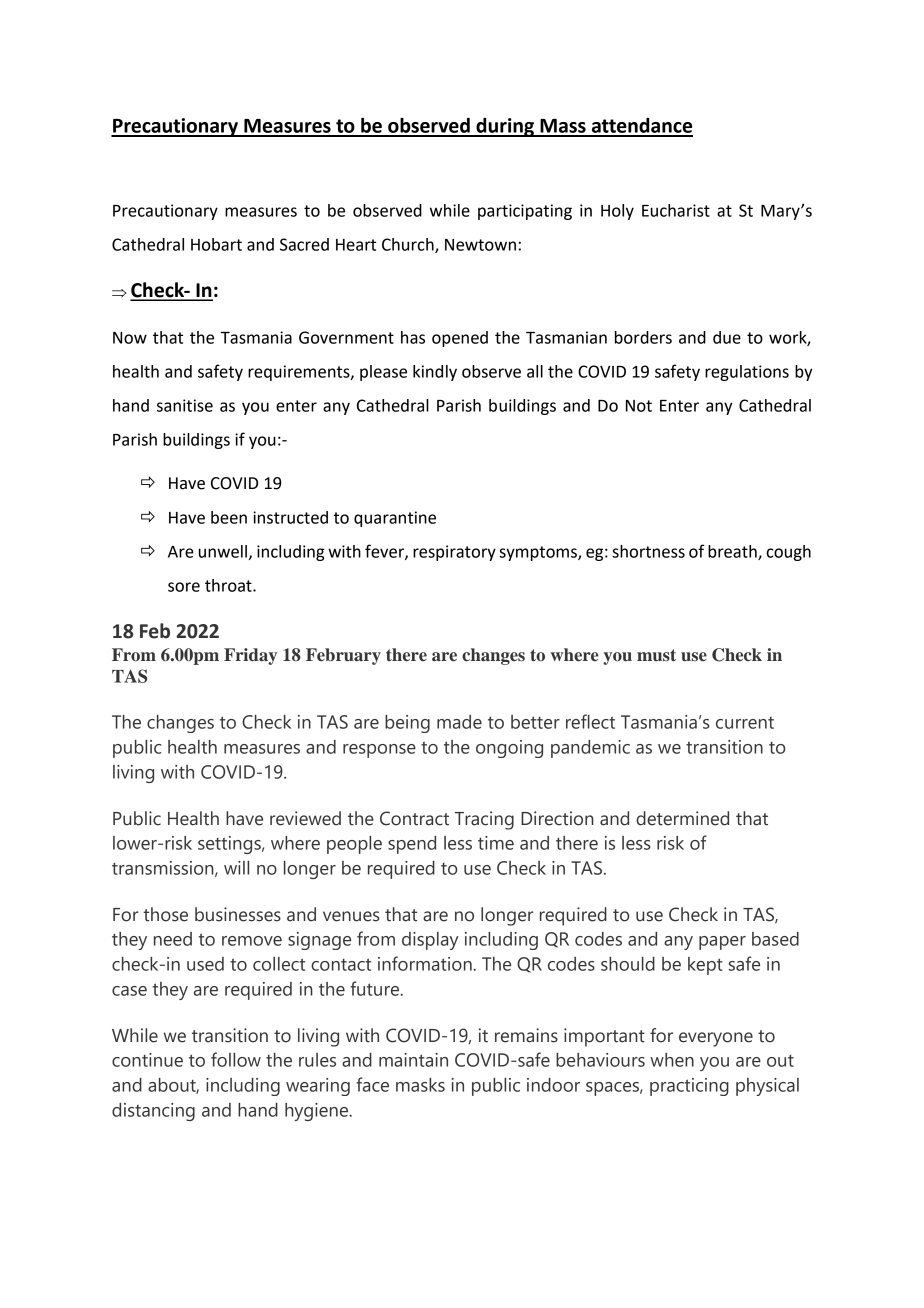 The image size is (924, 1308). Describe the element at coordinates (639, 406) in the document. I see `Not` at that location.
